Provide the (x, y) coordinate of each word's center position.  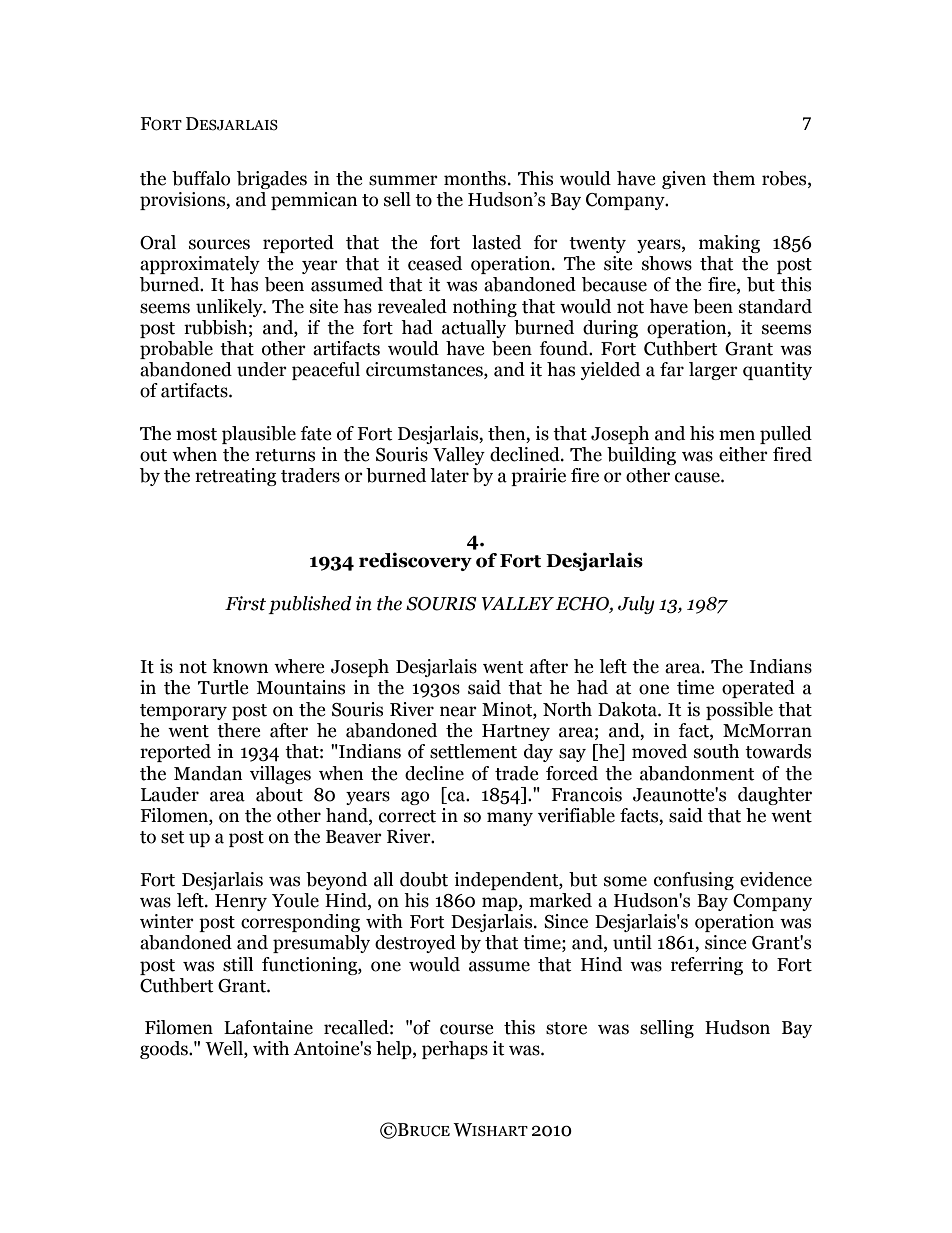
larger (713, 371)
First (245, 603)
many (510, 819)
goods (165, 1050)
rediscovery (415, 561)
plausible (259, 435)
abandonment (697, 773)
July (636, 605)
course (467, 1029)
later (449, 475)
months (476, 178)
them (733, 178)
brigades (272, 180)
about (279, 794)
